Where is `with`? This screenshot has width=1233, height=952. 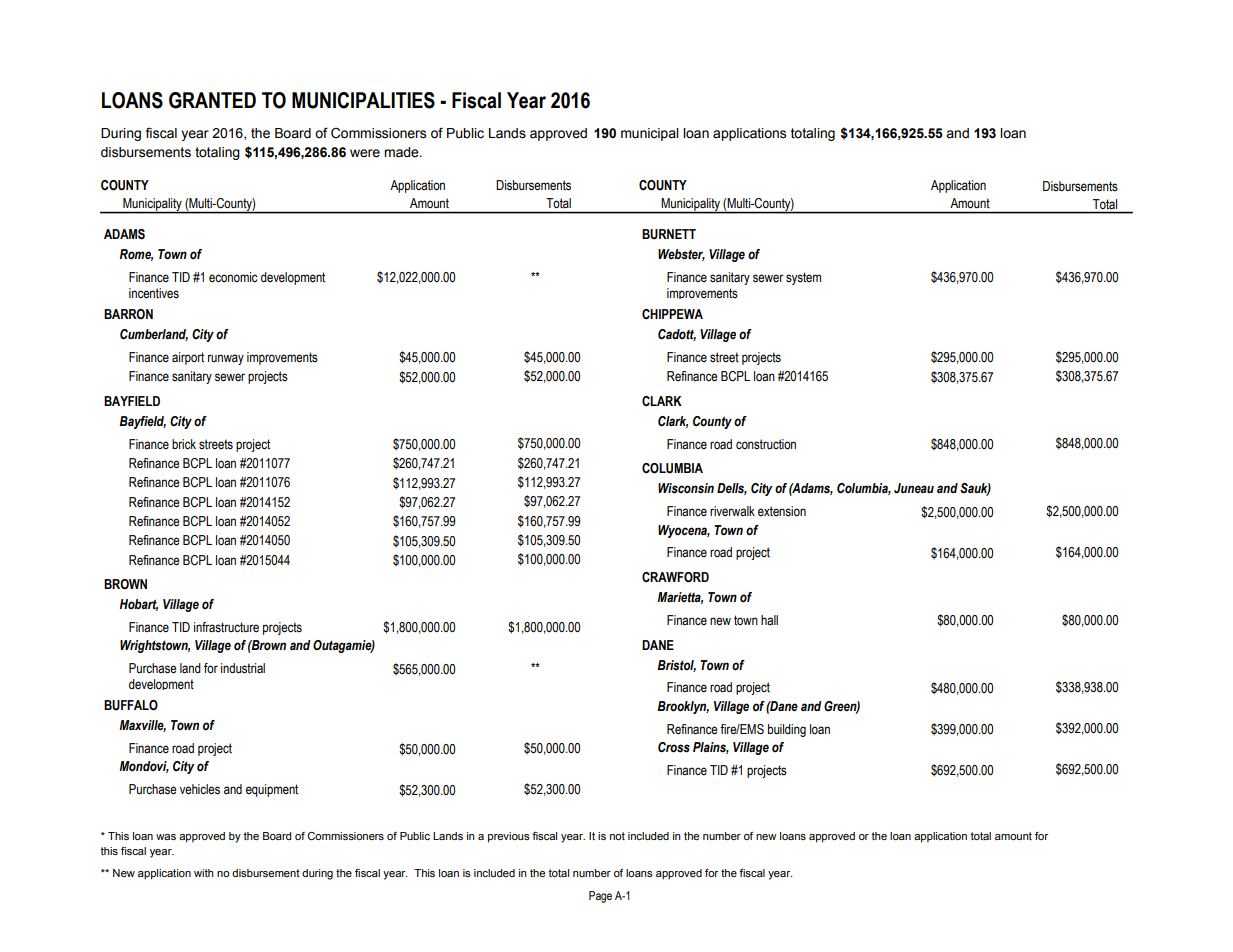
with is located at coordinates (204, 873).
